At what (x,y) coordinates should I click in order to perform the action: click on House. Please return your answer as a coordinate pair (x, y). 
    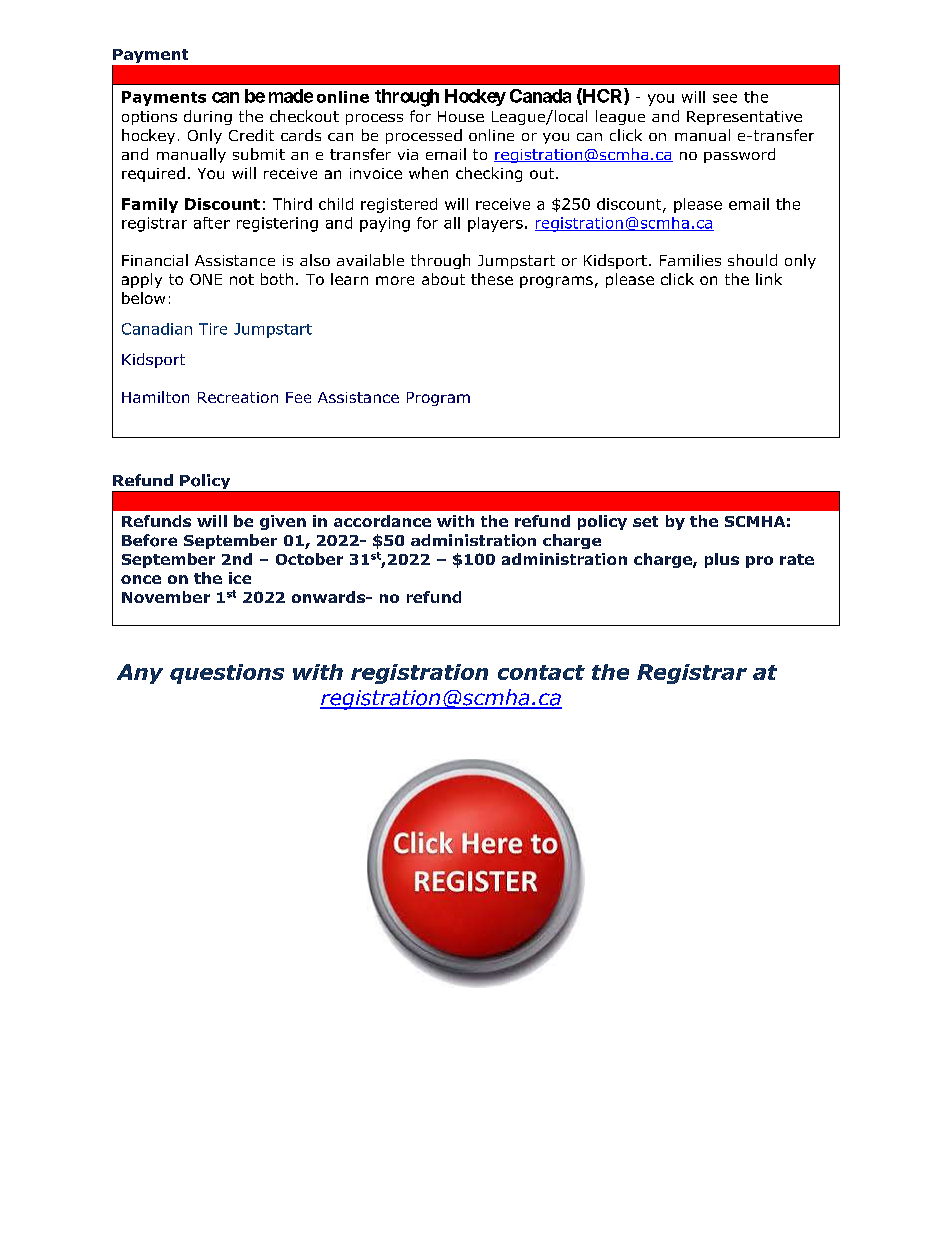
    Looking at the image, I should click on (461, 116).
